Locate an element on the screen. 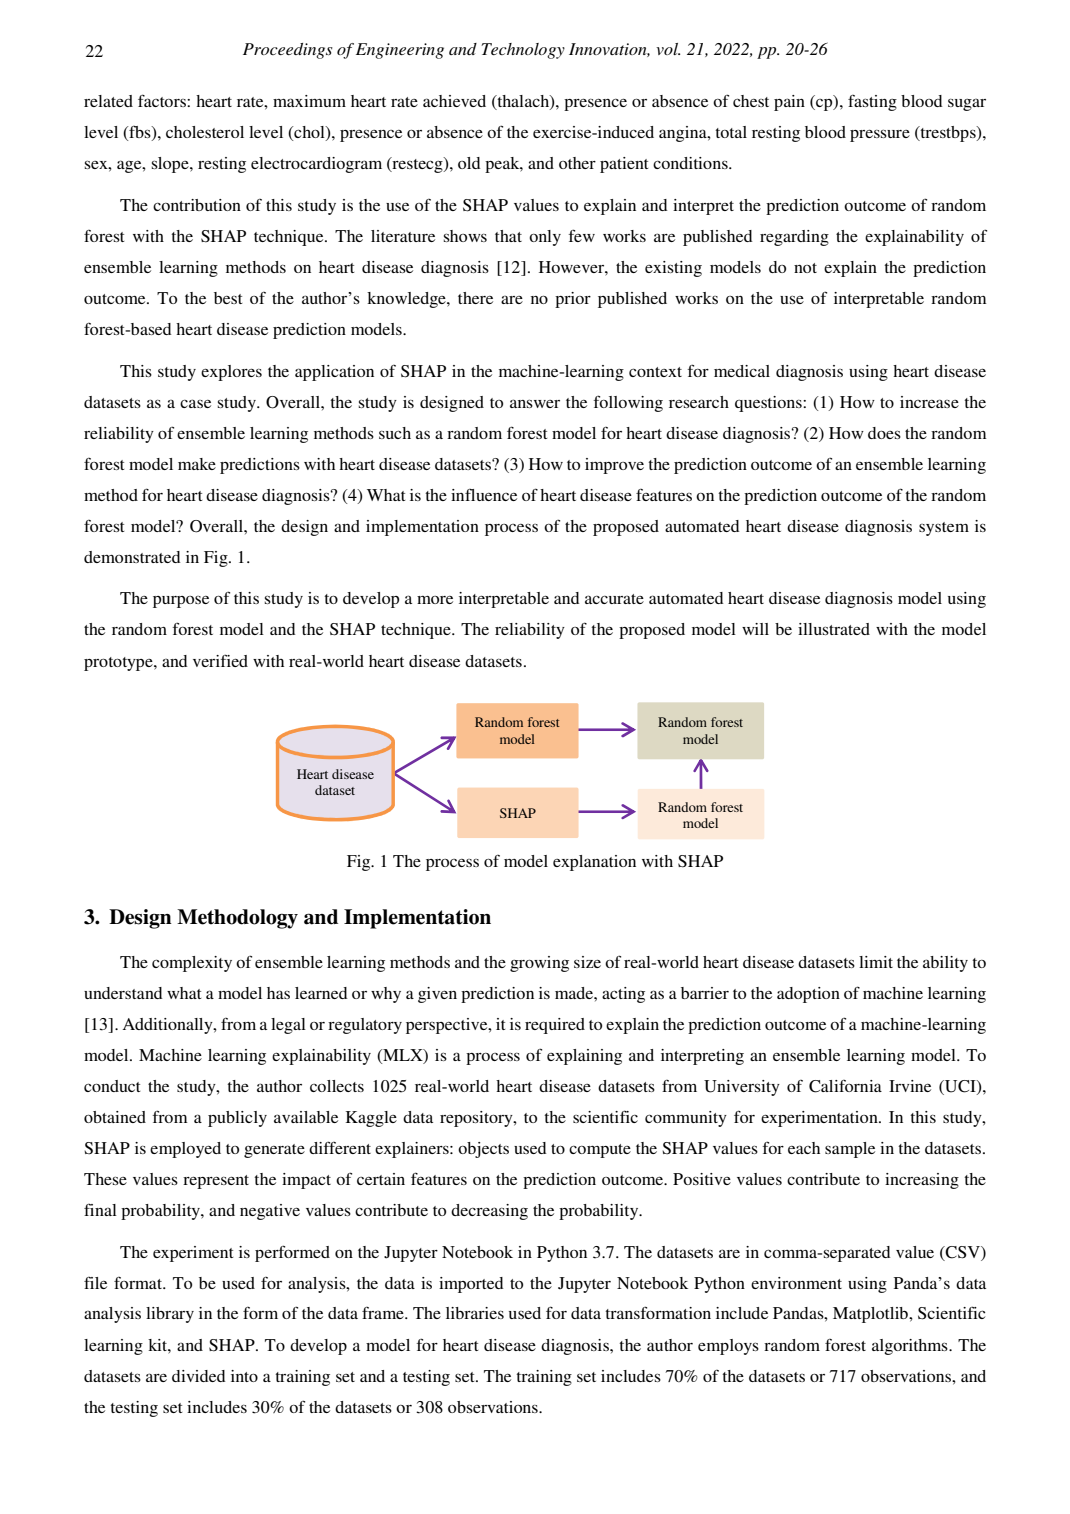  libraries is located at coordinates (475, 1313).
